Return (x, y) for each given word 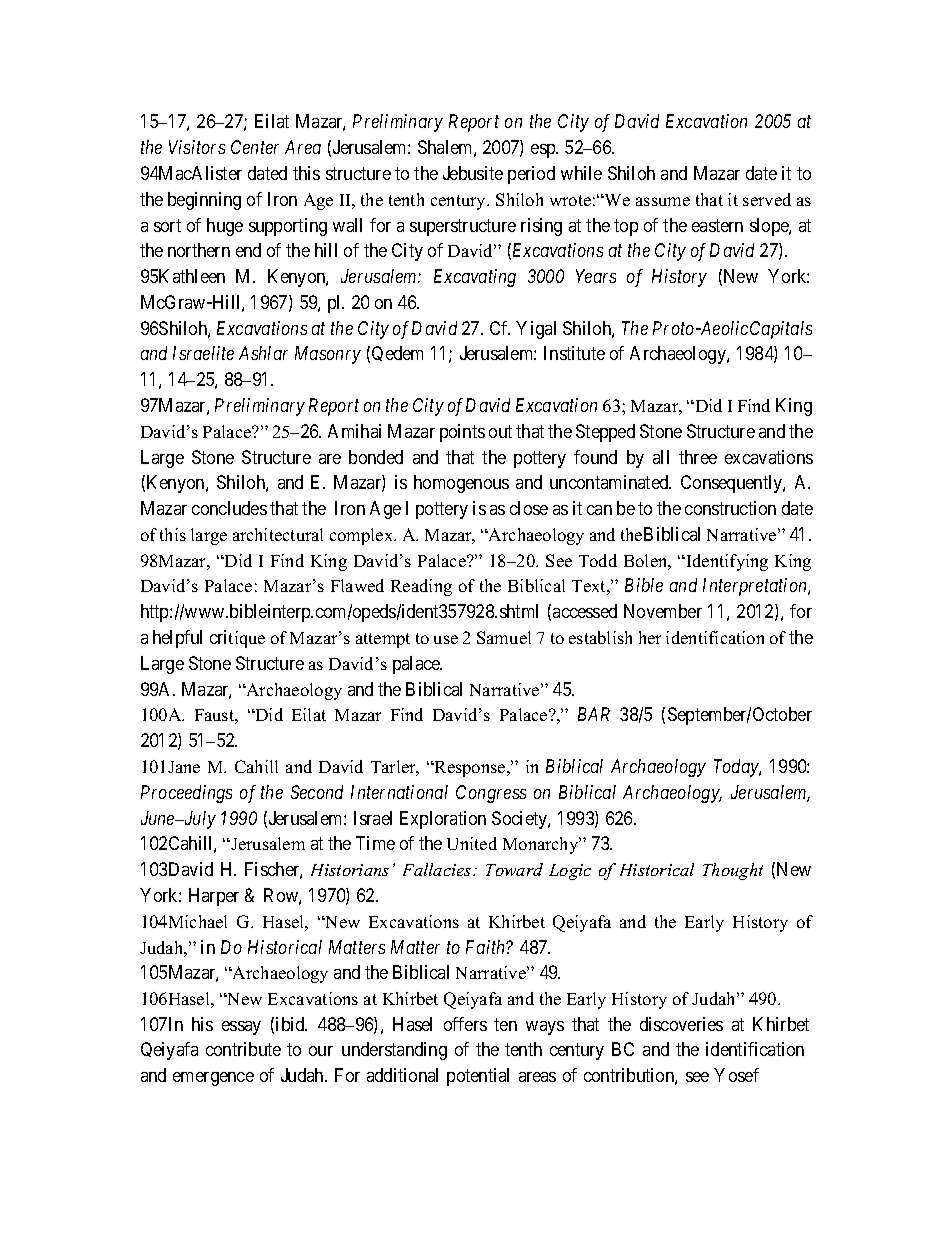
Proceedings (186, 794)
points (462, 433)
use (446, 639)
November (663, 611)
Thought (733, 871)
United (472, 843)
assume (663, 201)
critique (237, 639)
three (698, 457)
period (531, 175)
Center (255, 147)
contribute (243, 1049)
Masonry (328, 355)
